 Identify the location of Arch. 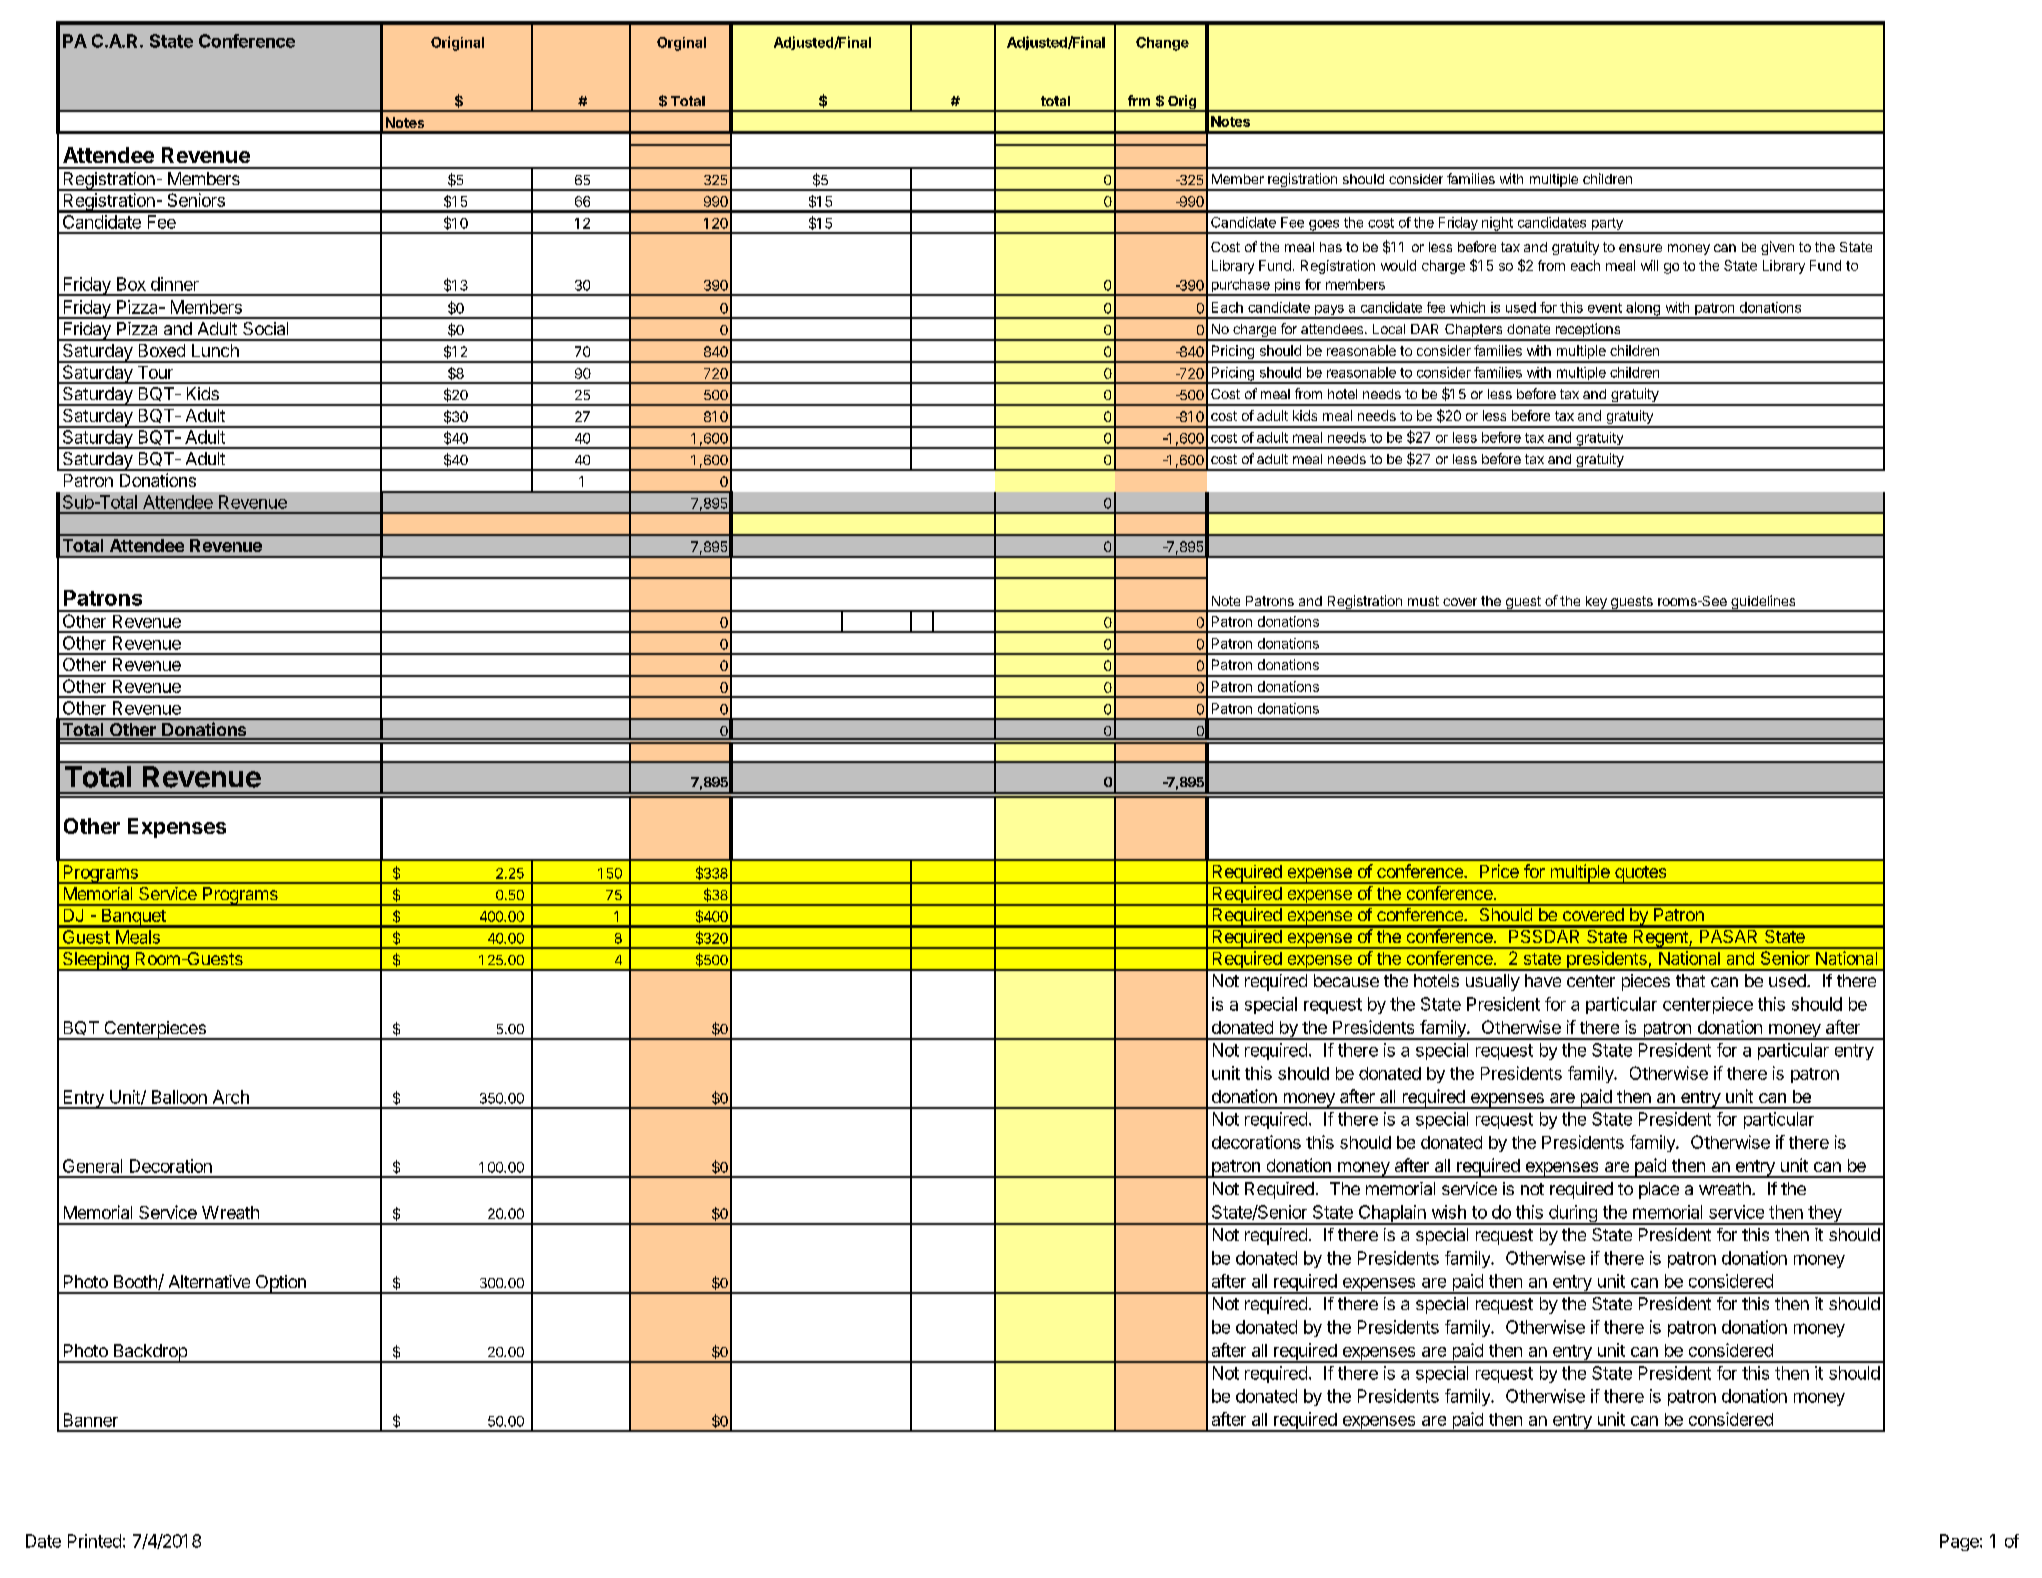
(231, 1097).
